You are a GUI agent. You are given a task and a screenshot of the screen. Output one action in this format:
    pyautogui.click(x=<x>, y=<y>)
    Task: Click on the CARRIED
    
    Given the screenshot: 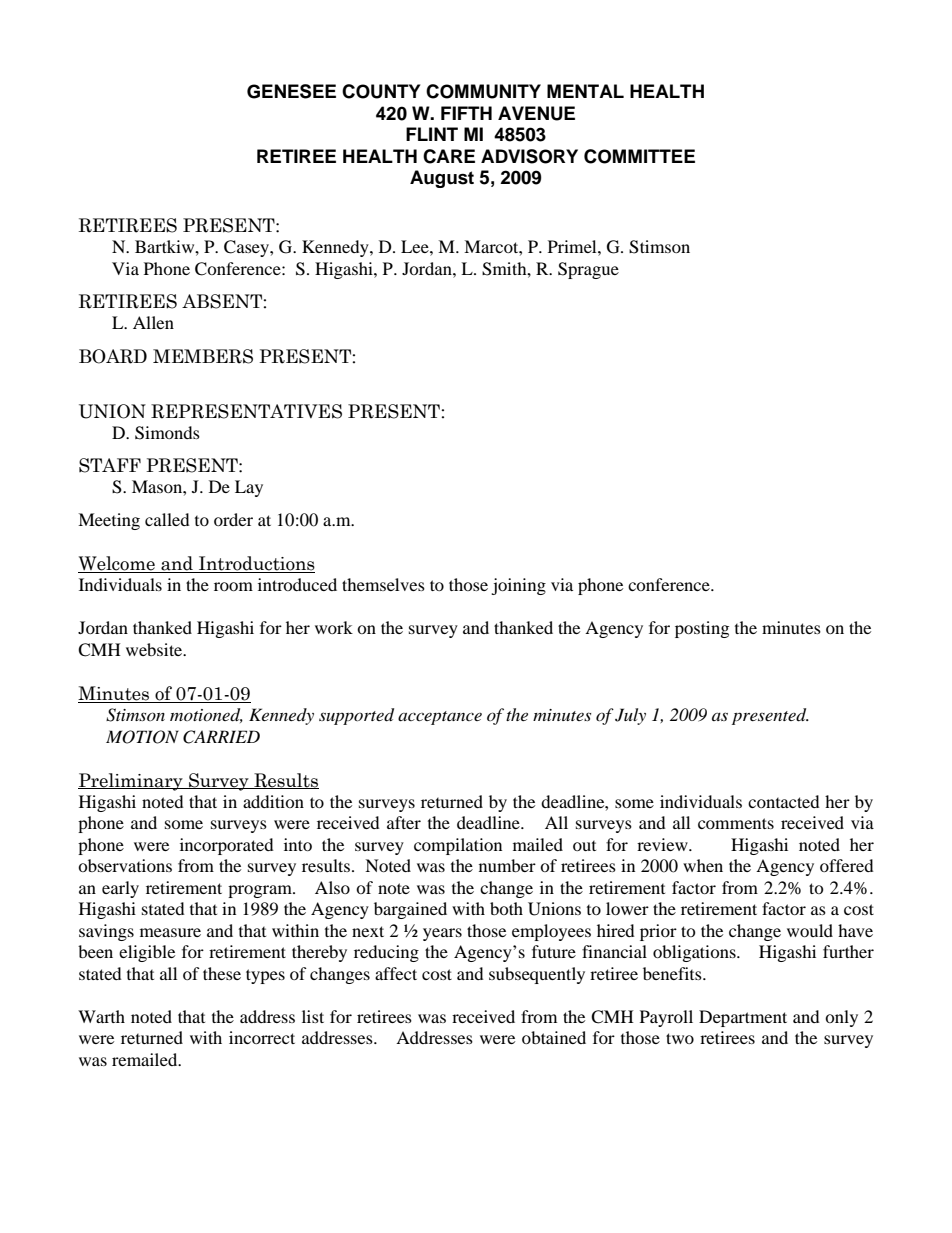 What is the action you would take?
    pyautogui.click(x=221, y=737)
